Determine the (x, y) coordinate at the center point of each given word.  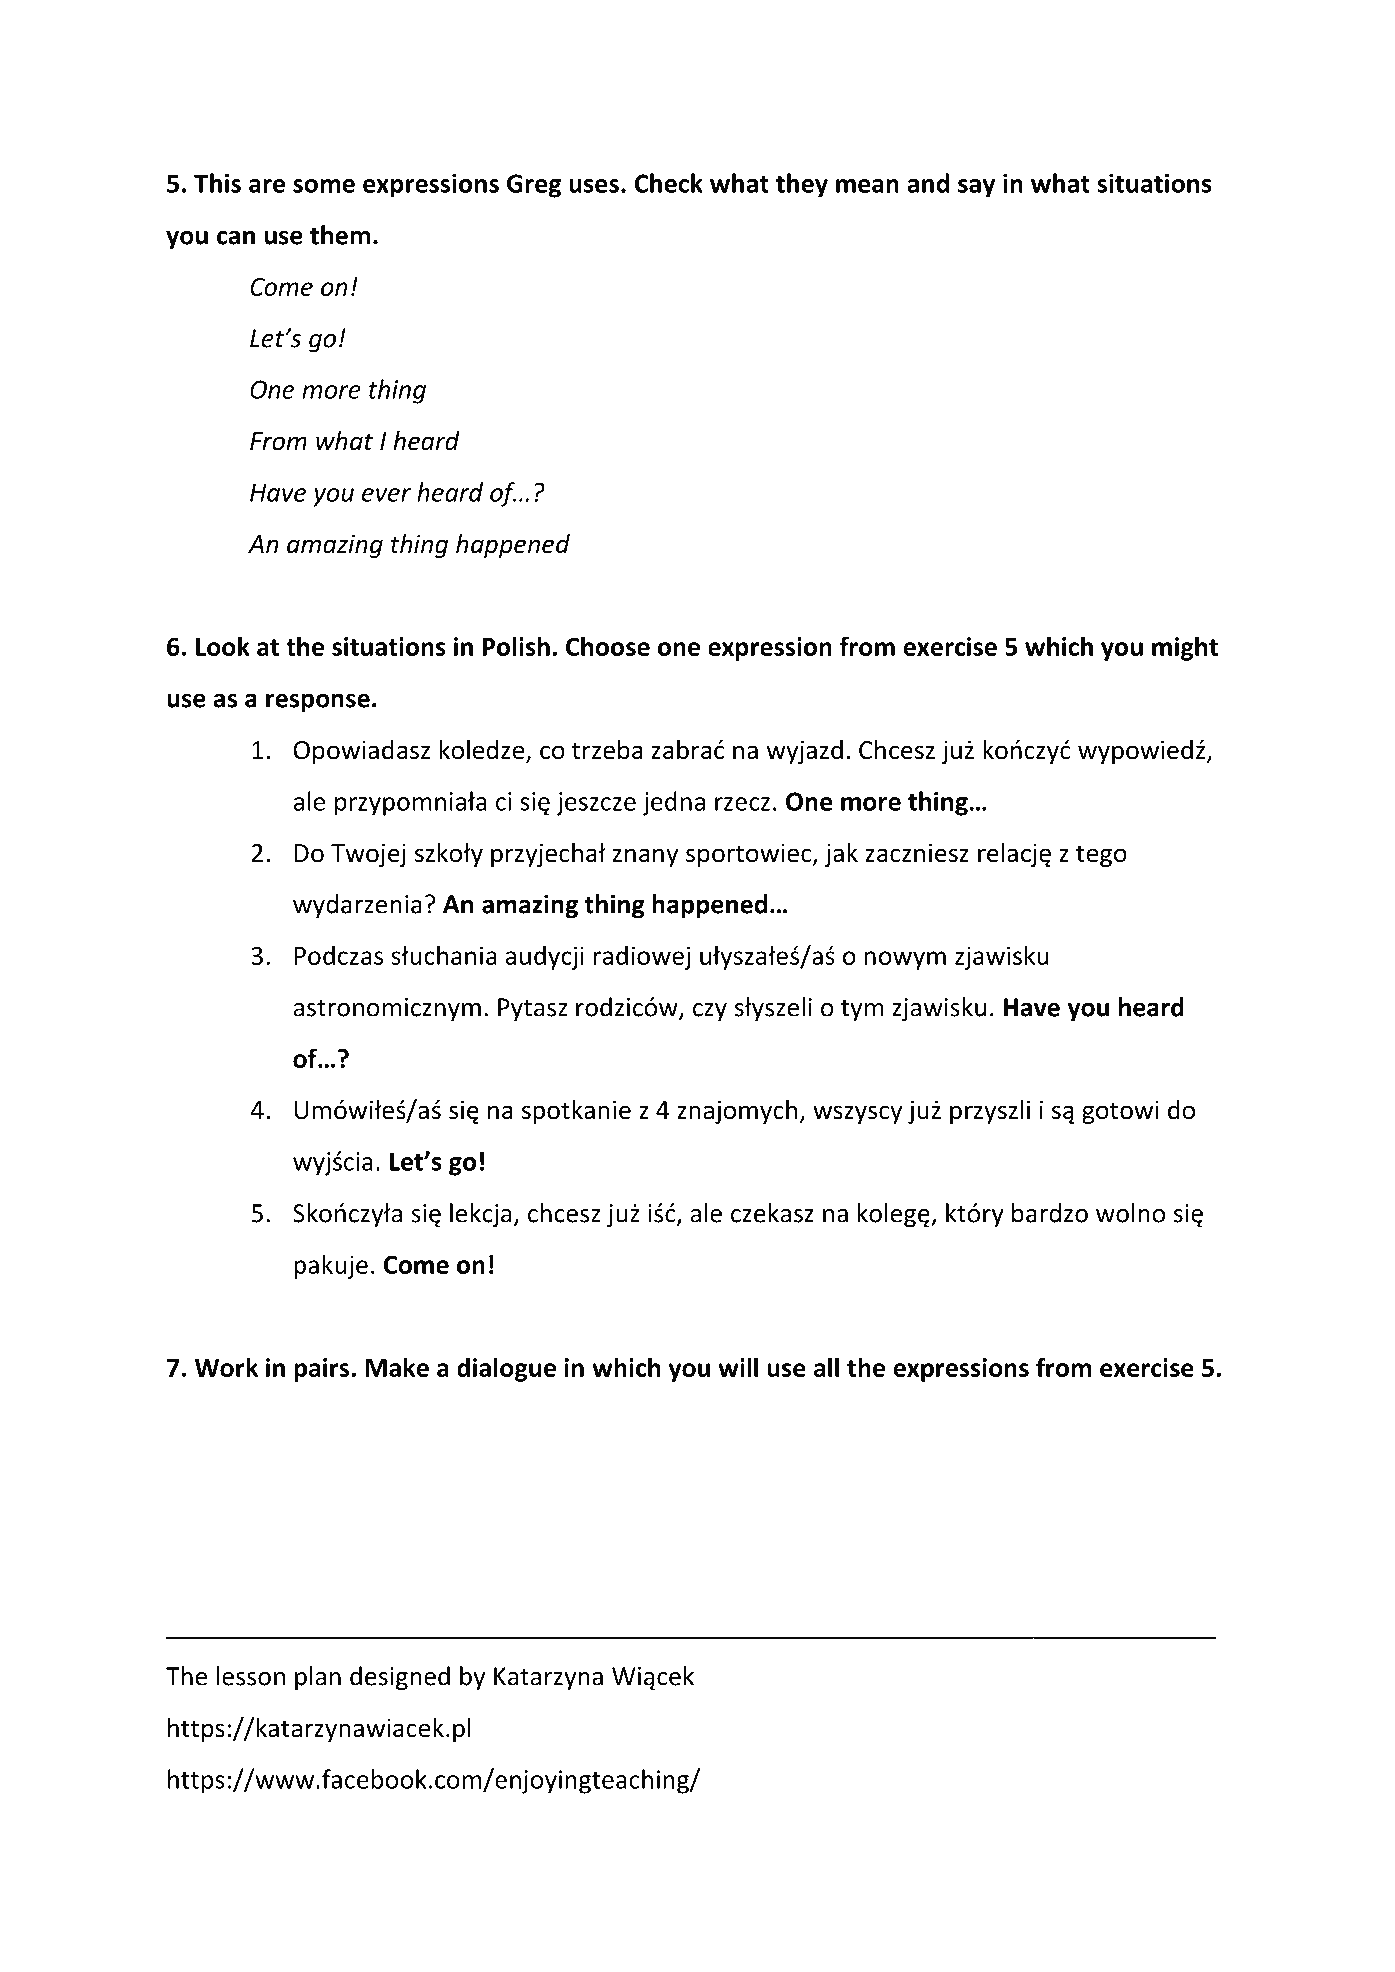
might (1185, 648)
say (976, 188)
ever (386, 495)
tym (862, 1011)
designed (400, 1678)
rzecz (742, 804)
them (340, 235)
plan (318, 1678)
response (318, 703)
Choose (608, 646)
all (826, 1367)
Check (669, 183)
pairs (323, 1370)
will (738, 1367)
